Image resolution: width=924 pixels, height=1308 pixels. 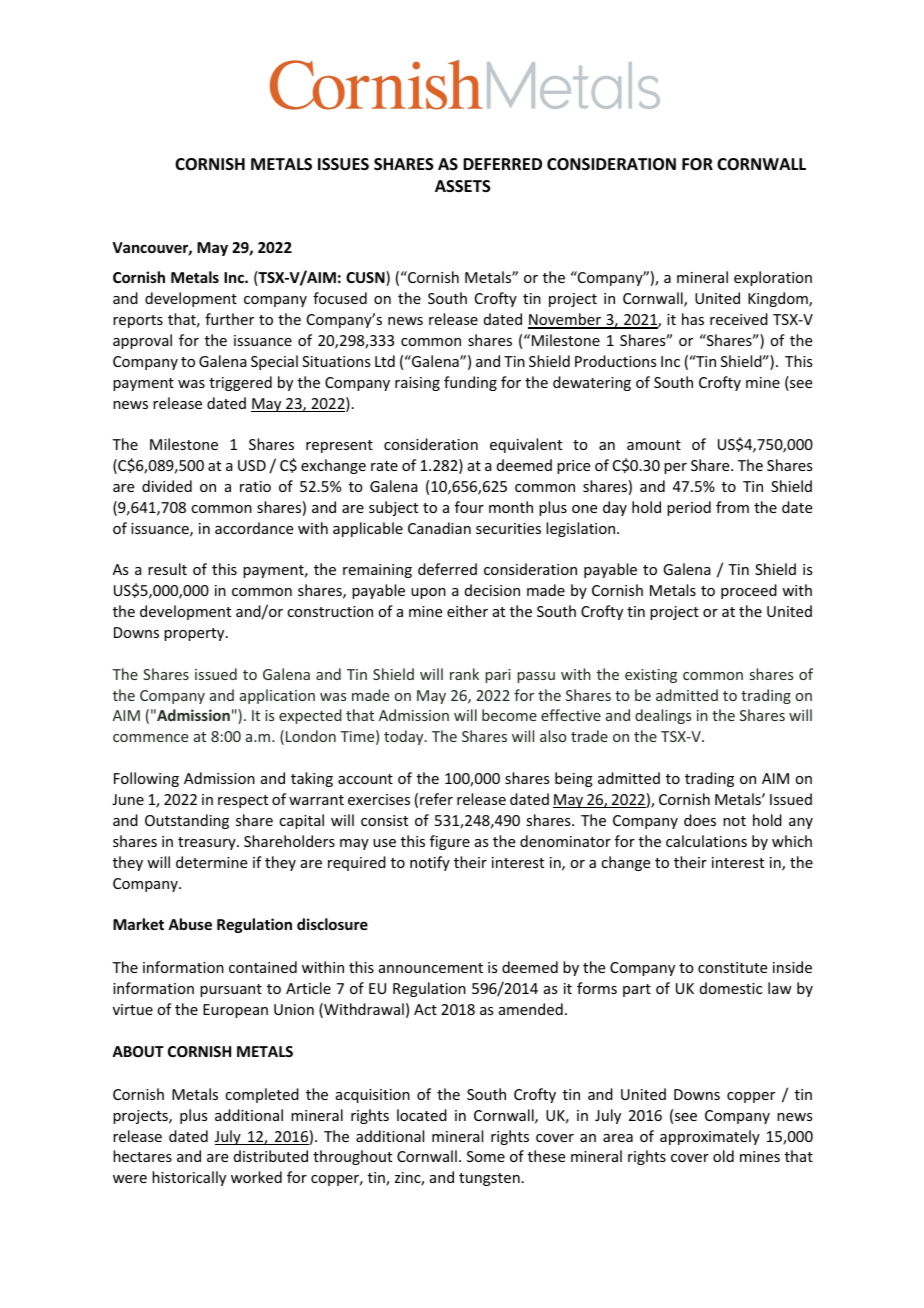 I want to click on rank, so click(x=464, y=674).
